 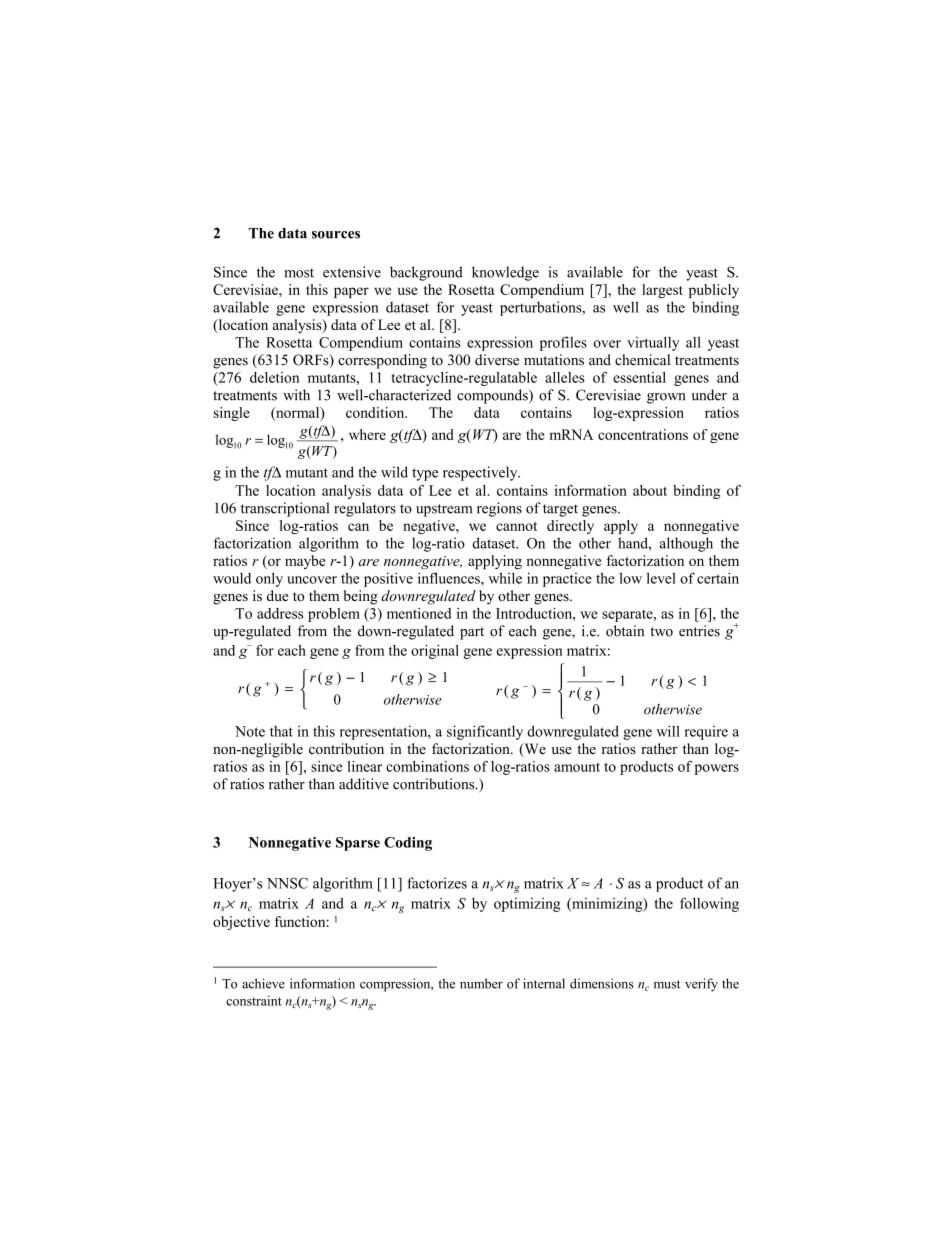 What do you see at coordinates (516, 526) in the document?
I see `cannot` at bounding box center [516, 526].
